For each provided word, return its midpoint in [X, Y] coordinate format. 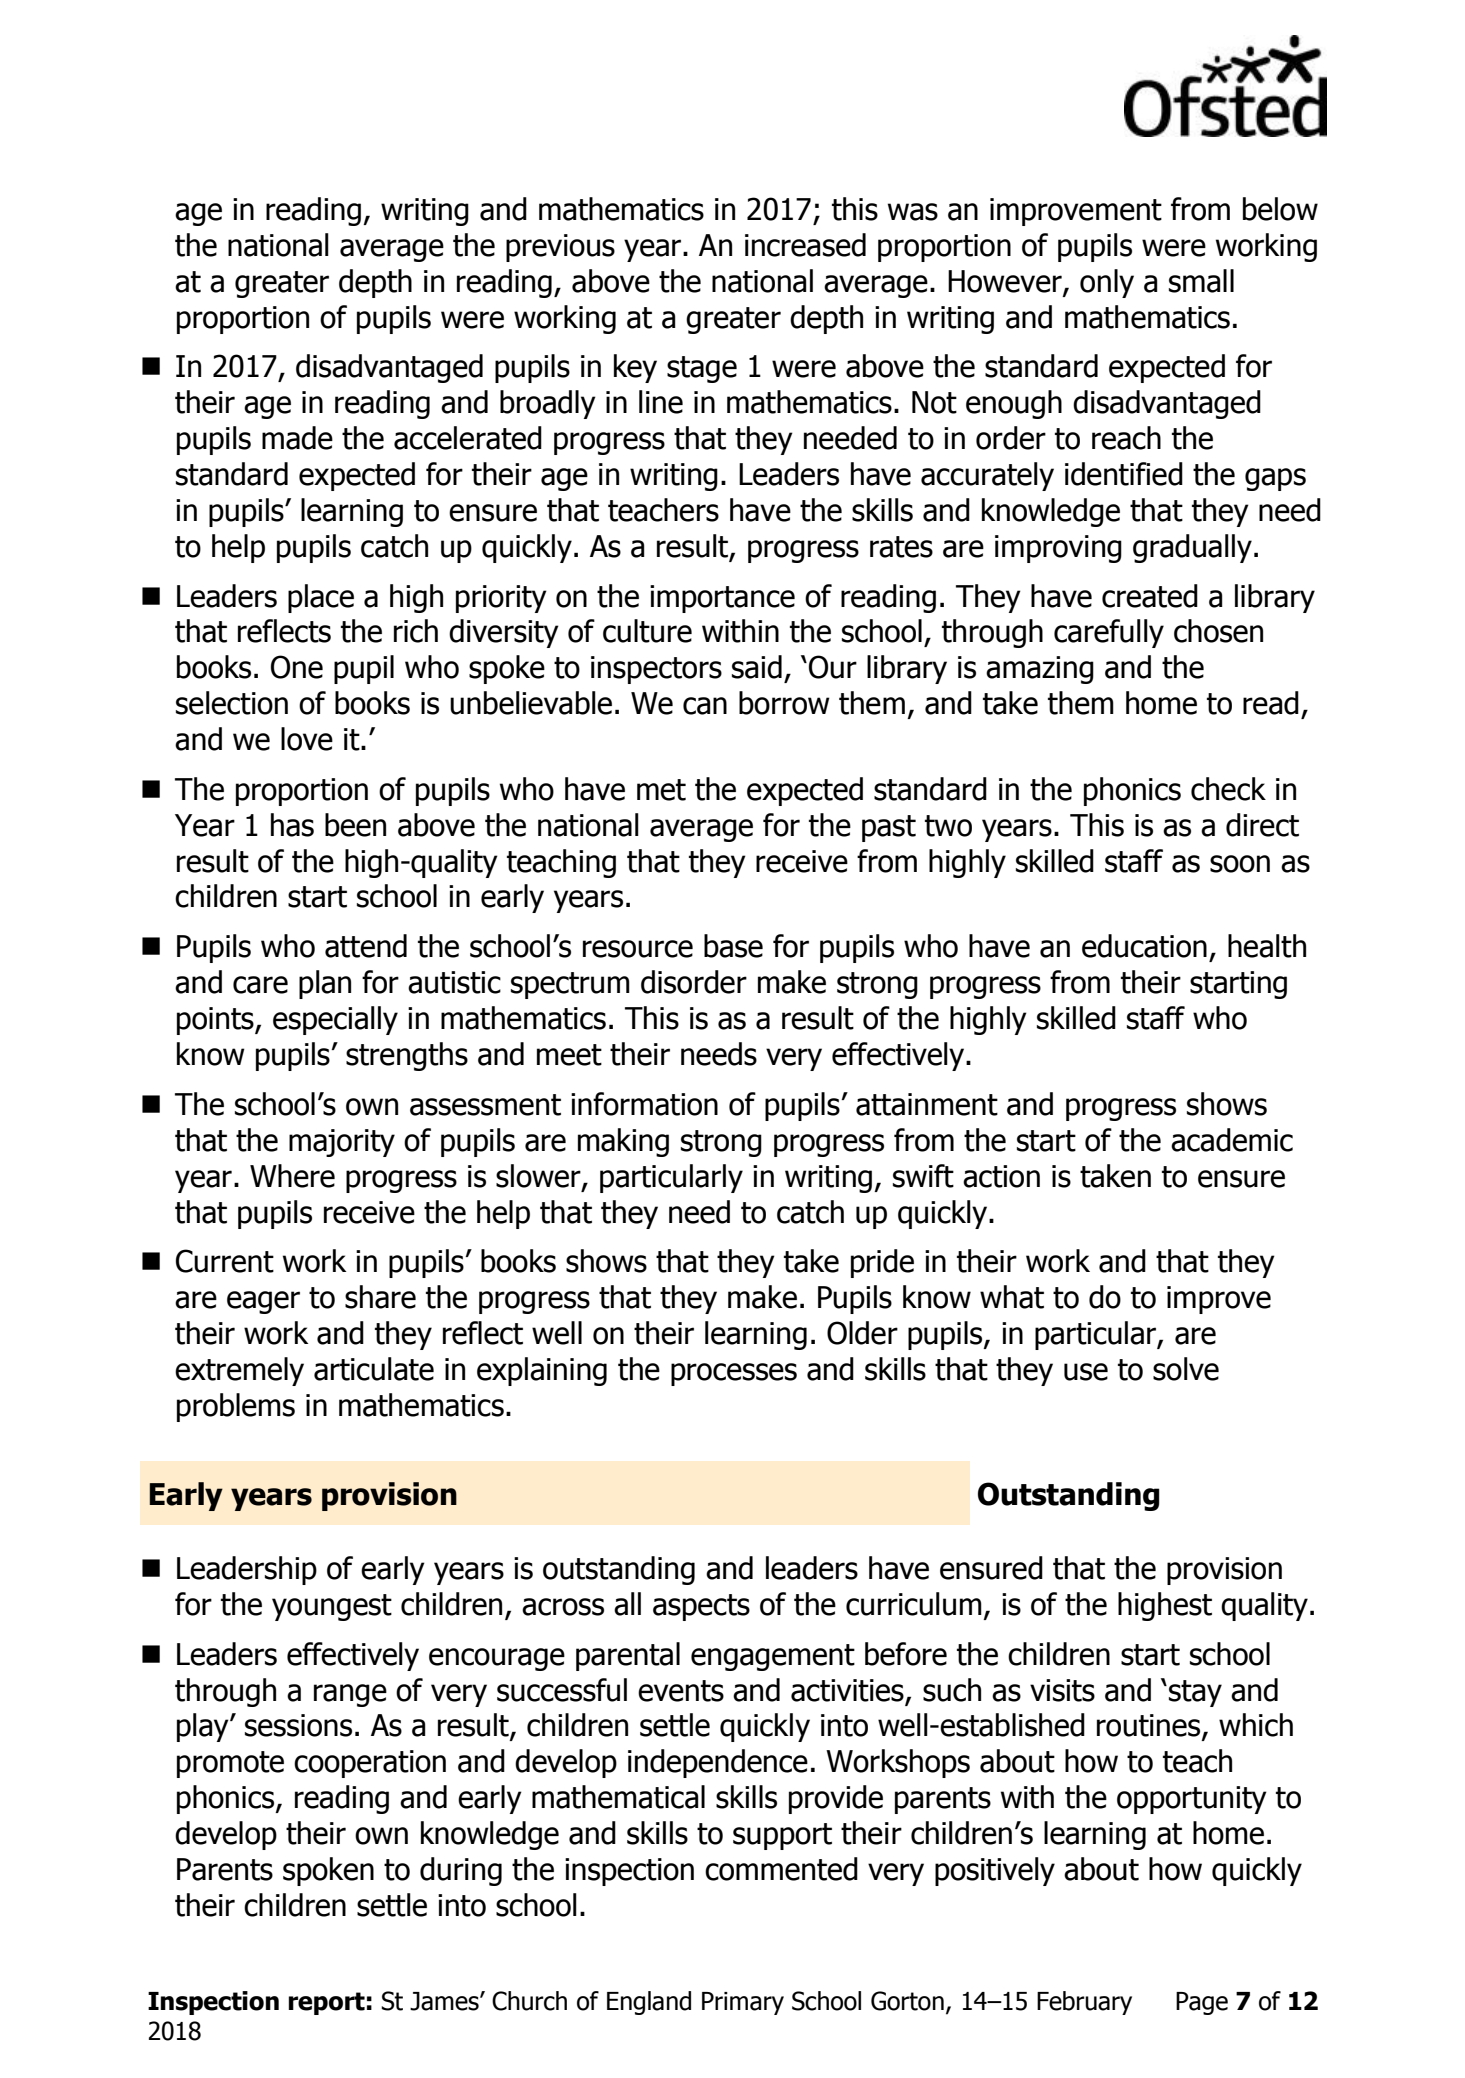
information [644, 1104]
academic [1232, 1140]
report [327, 2003]
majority [342, 1143]
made [297, 438]
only [1107, 283]
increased [805, 245]
